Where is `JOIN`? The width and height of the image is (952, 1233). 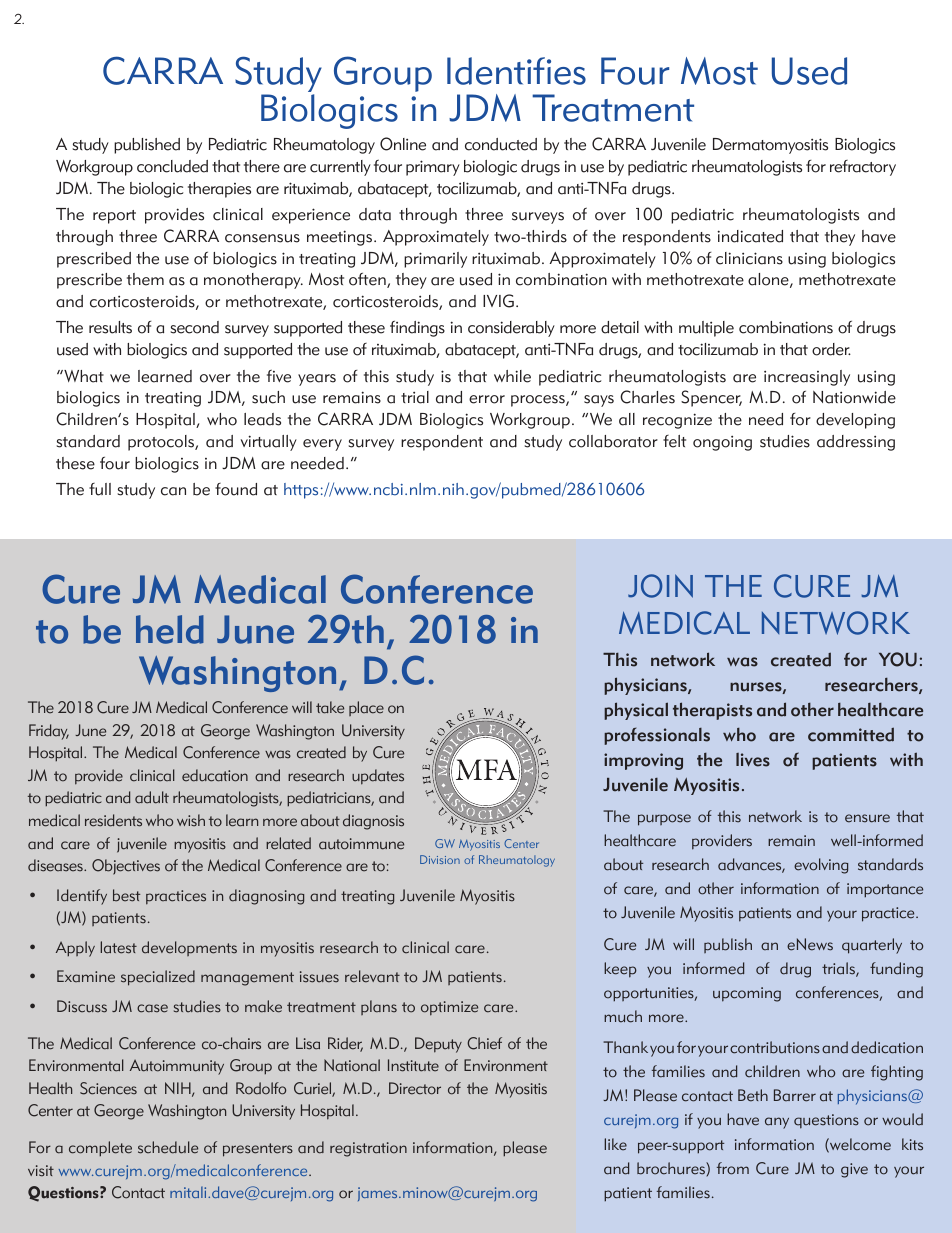
JOIN is located at coordinates (660, 586).
